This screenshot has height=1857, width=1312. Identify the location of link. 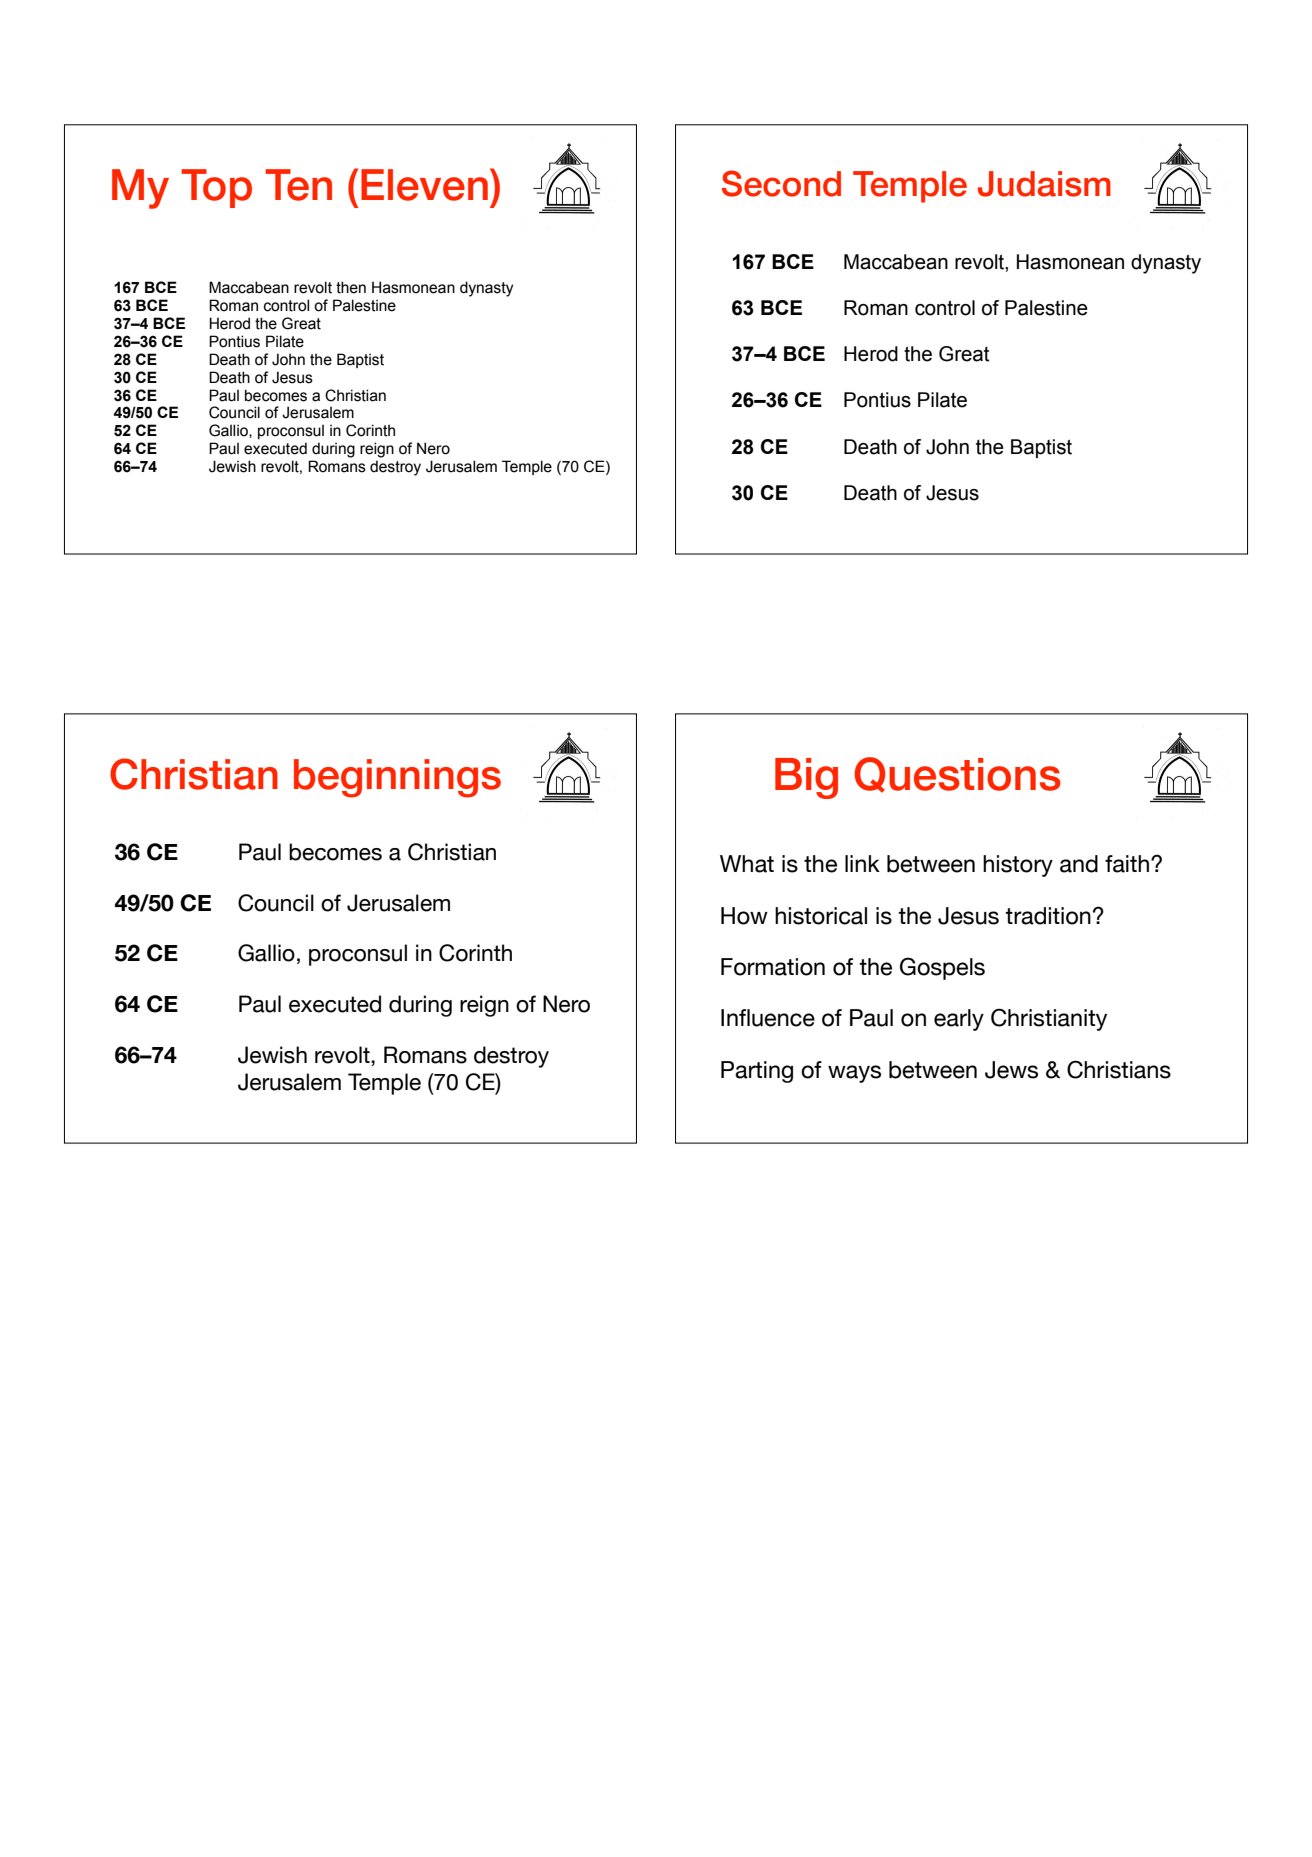
(862, 863).
